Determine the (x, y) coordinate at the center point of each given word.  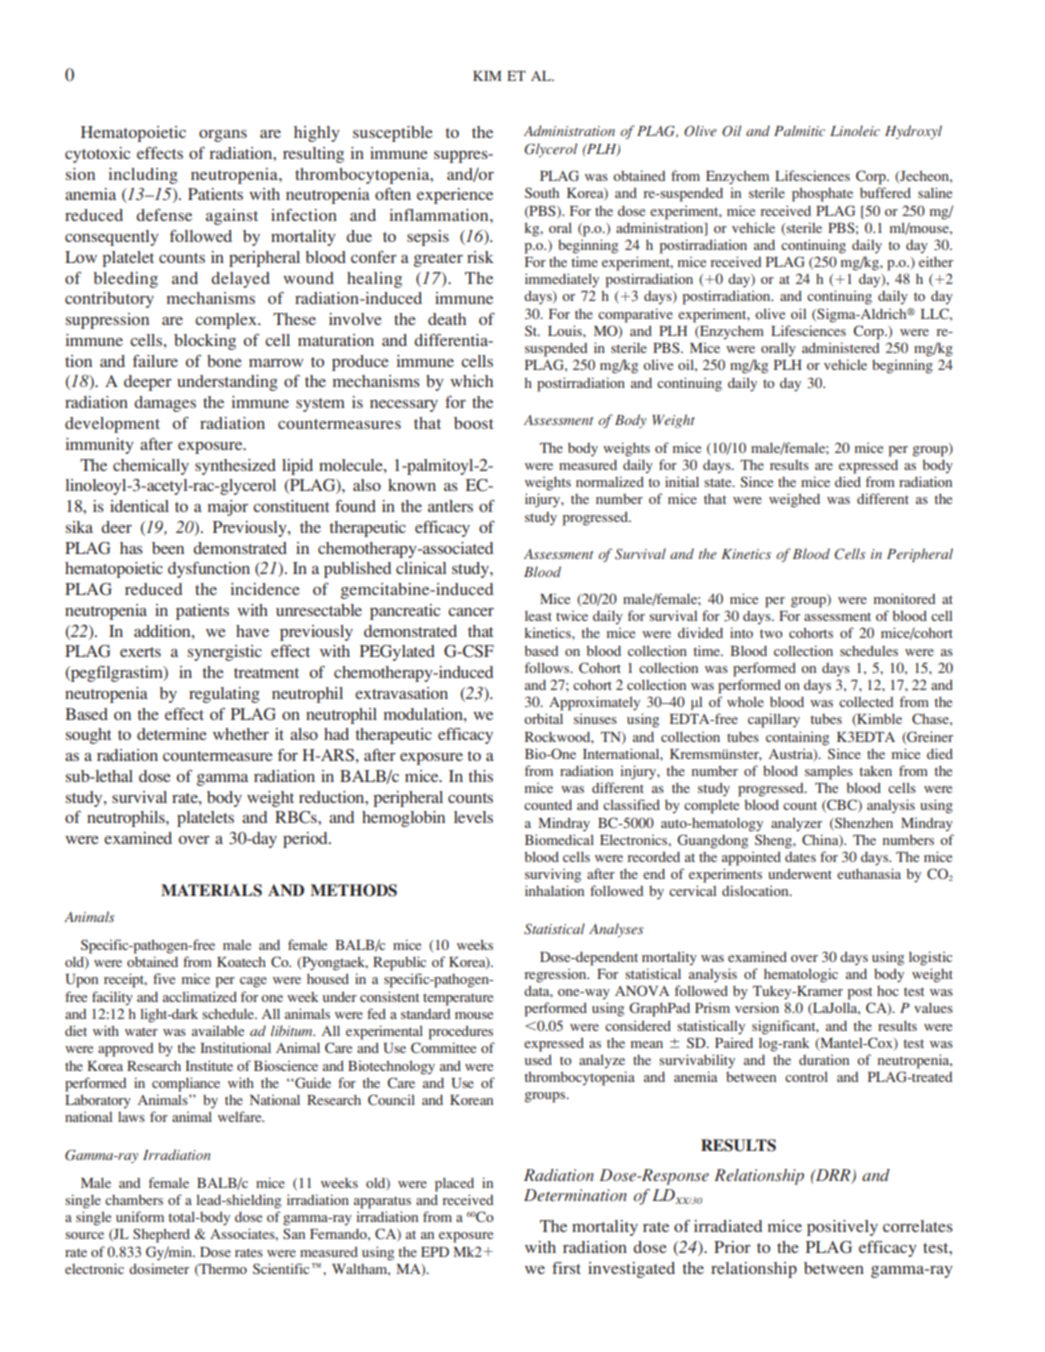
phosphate (822, 194)
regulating (224, 695)
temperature (458, 999)
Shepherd (161, 1235)
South (542, 192)
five (164, 978)
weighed (794, 500)
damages (165, 404)
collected (866, 702)
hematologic (801, 975)
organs (223, 136)
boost (473, 423)
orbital (543, 718)
